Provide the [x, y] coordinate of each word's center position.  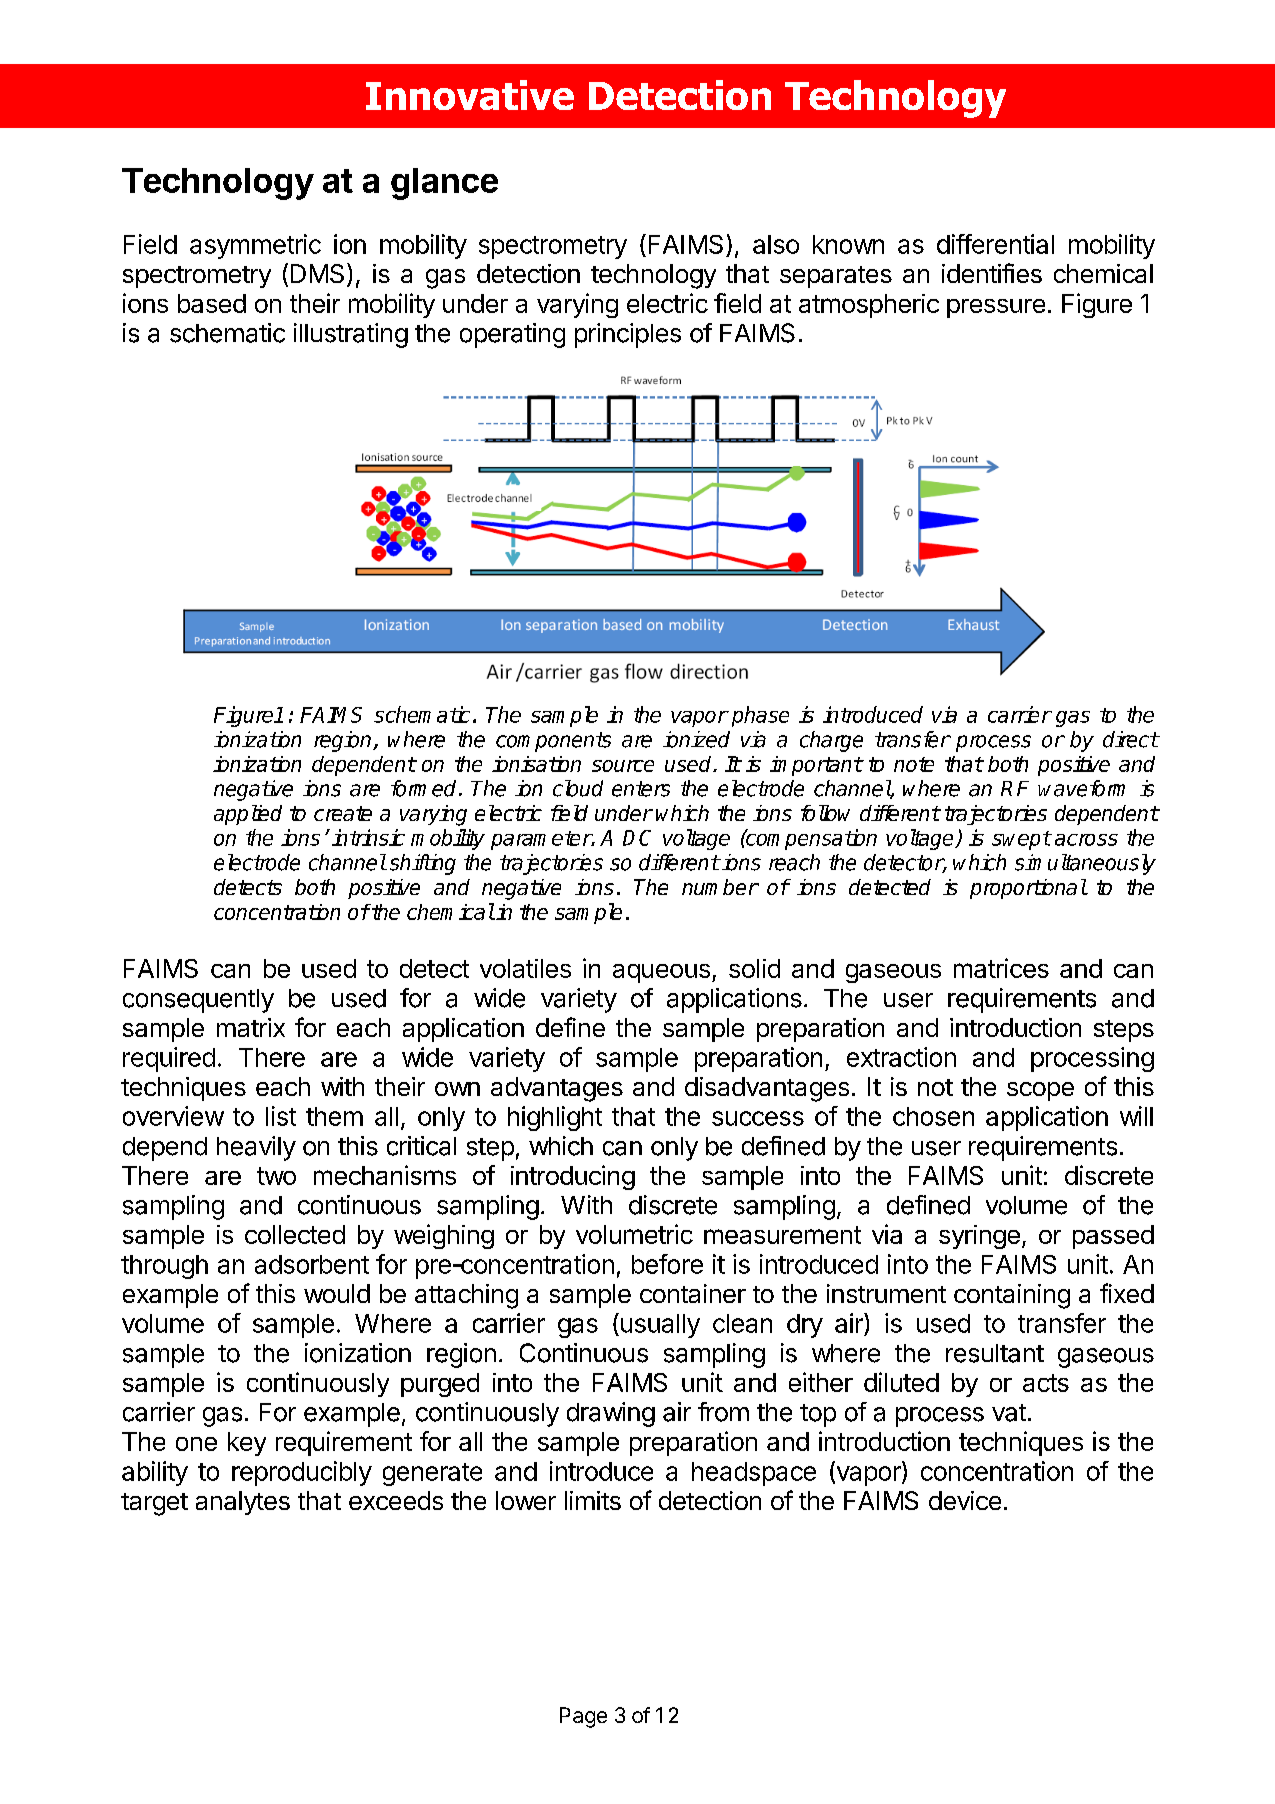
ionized [696, 739]
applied [248, 815]
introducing [573, 1177]
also [776, 244]
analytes [243, 1503]
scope [1040, 1091]
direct [1130, 739]
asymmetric [255, 246]
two [276, 1176]
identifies [992, 273]
